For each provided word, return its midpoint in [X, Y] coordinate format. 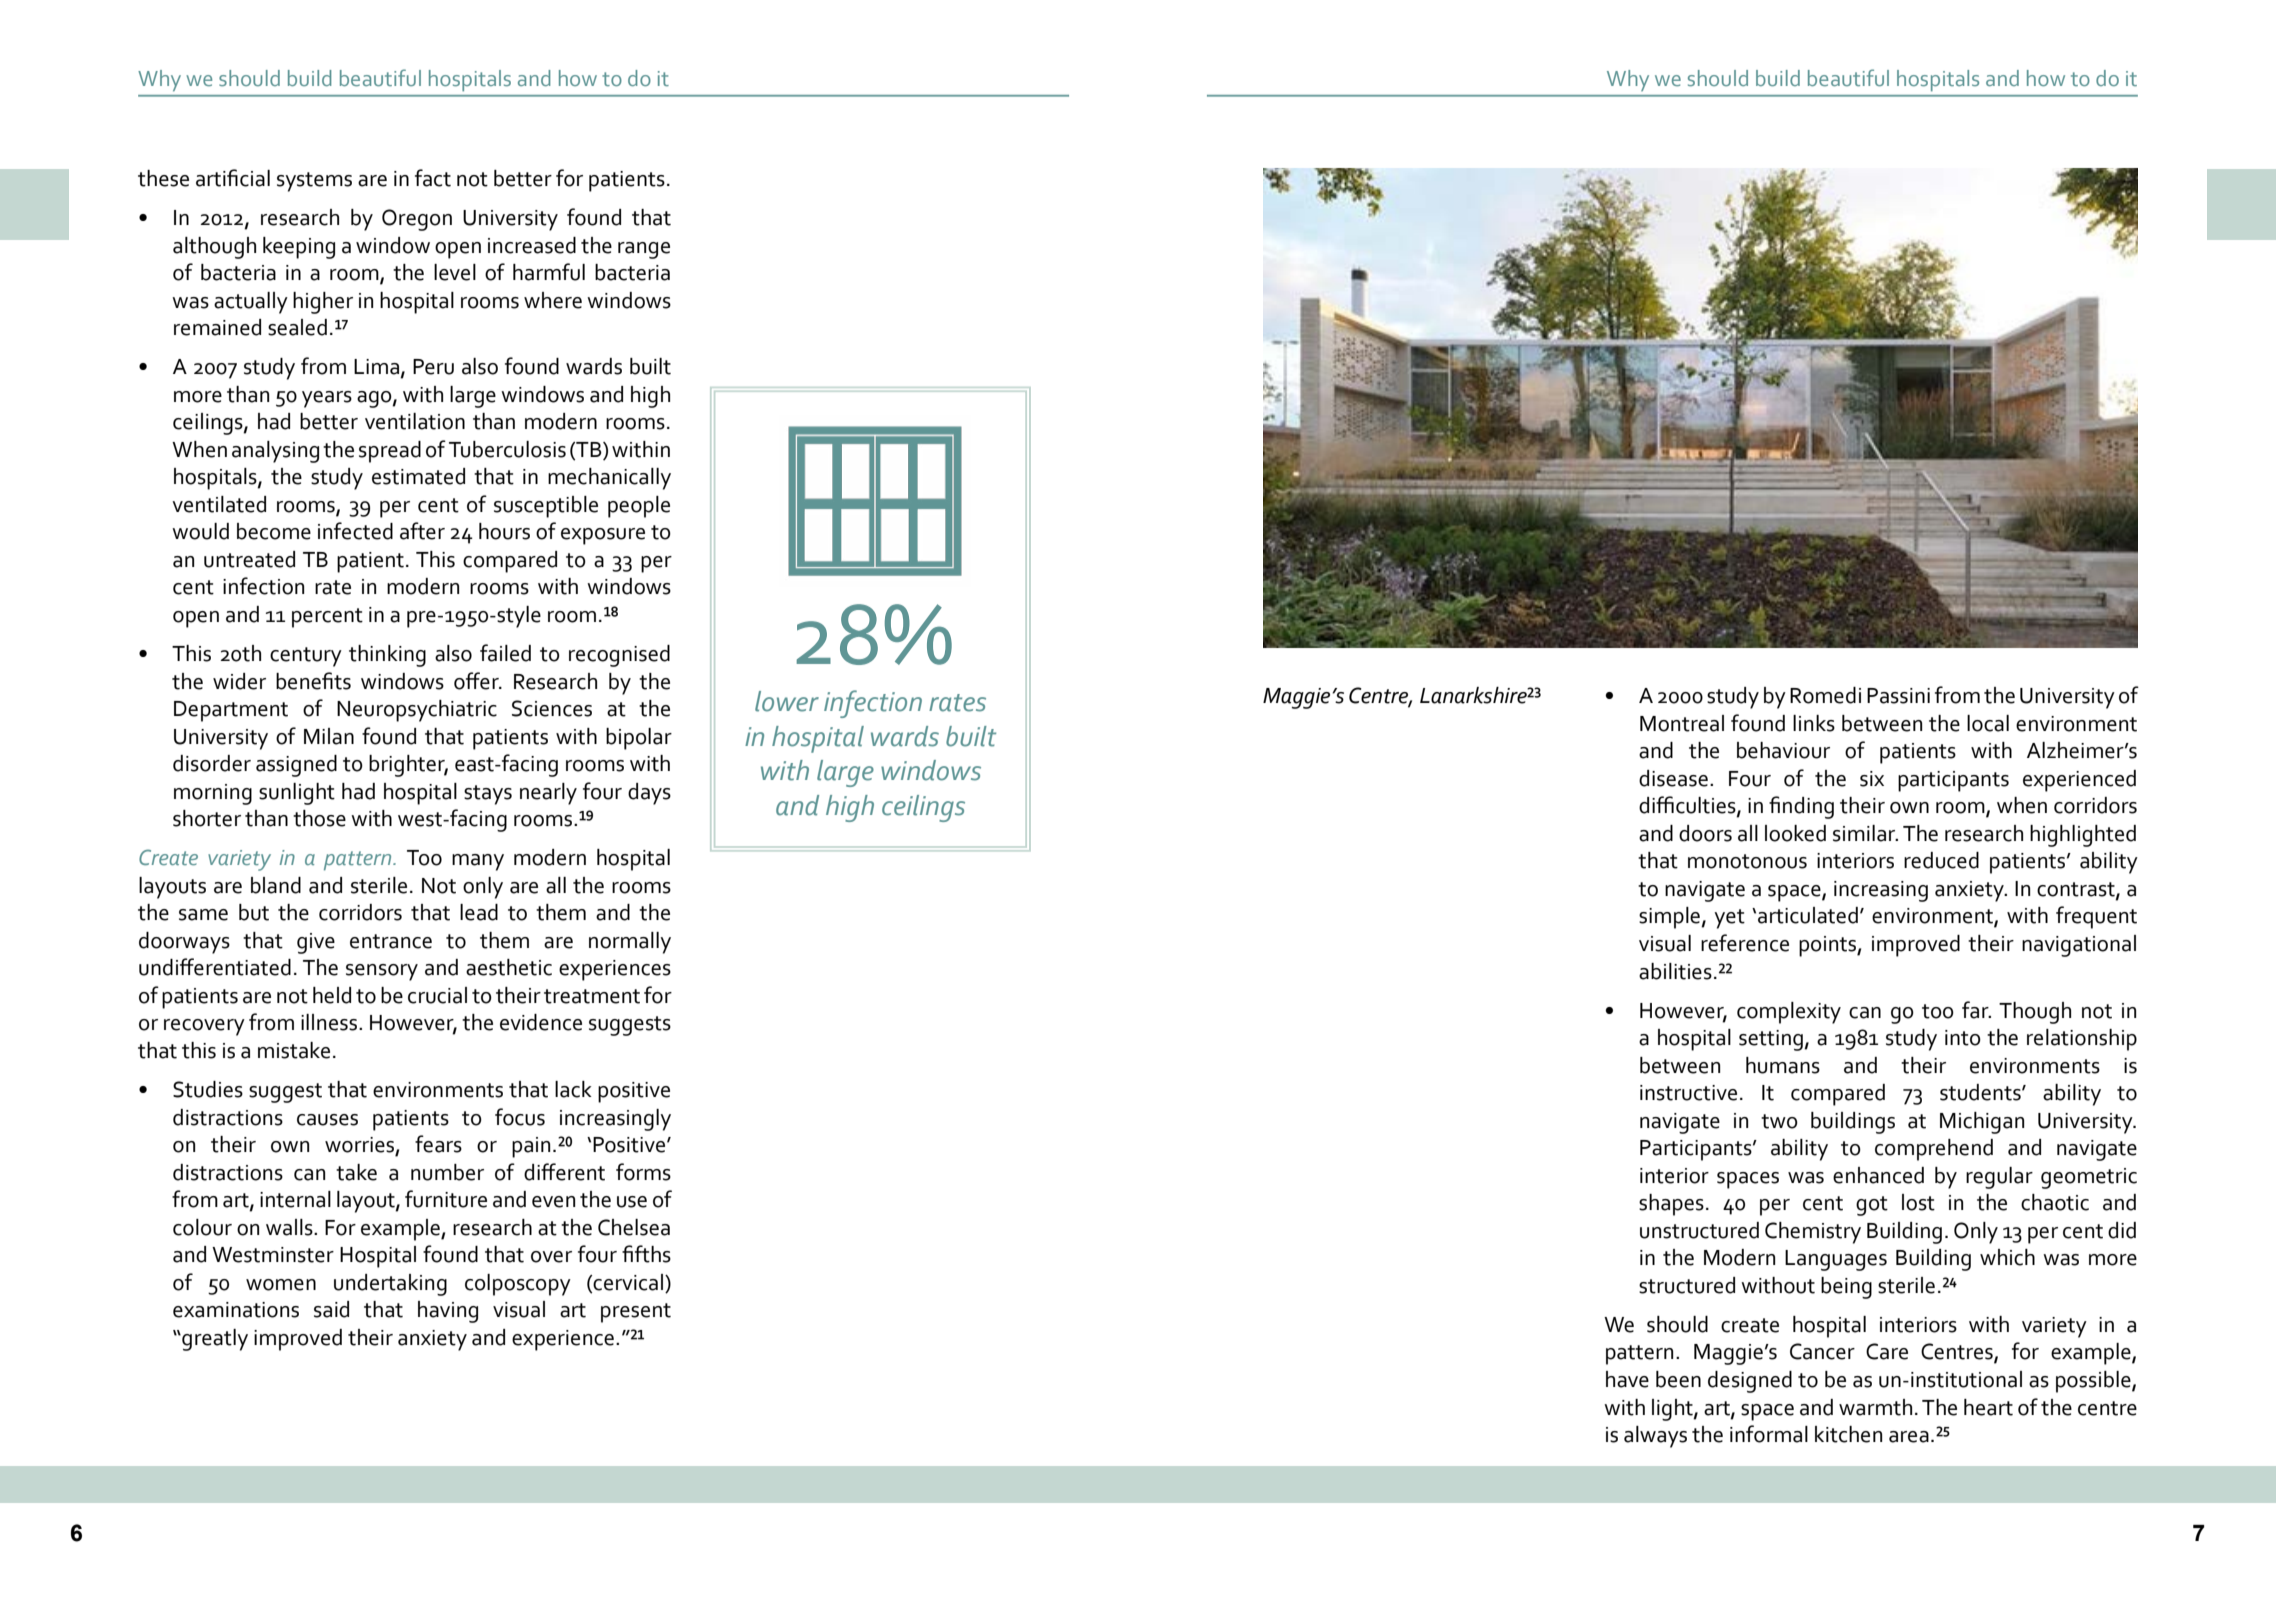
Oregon [417, 220]
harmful [549, 272]
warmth [1875, 1407]
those [319, 818]
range [644, 250]
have [1627, 1379]
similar [1865, 833]
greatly [214, 1340]
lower [787, 701]
